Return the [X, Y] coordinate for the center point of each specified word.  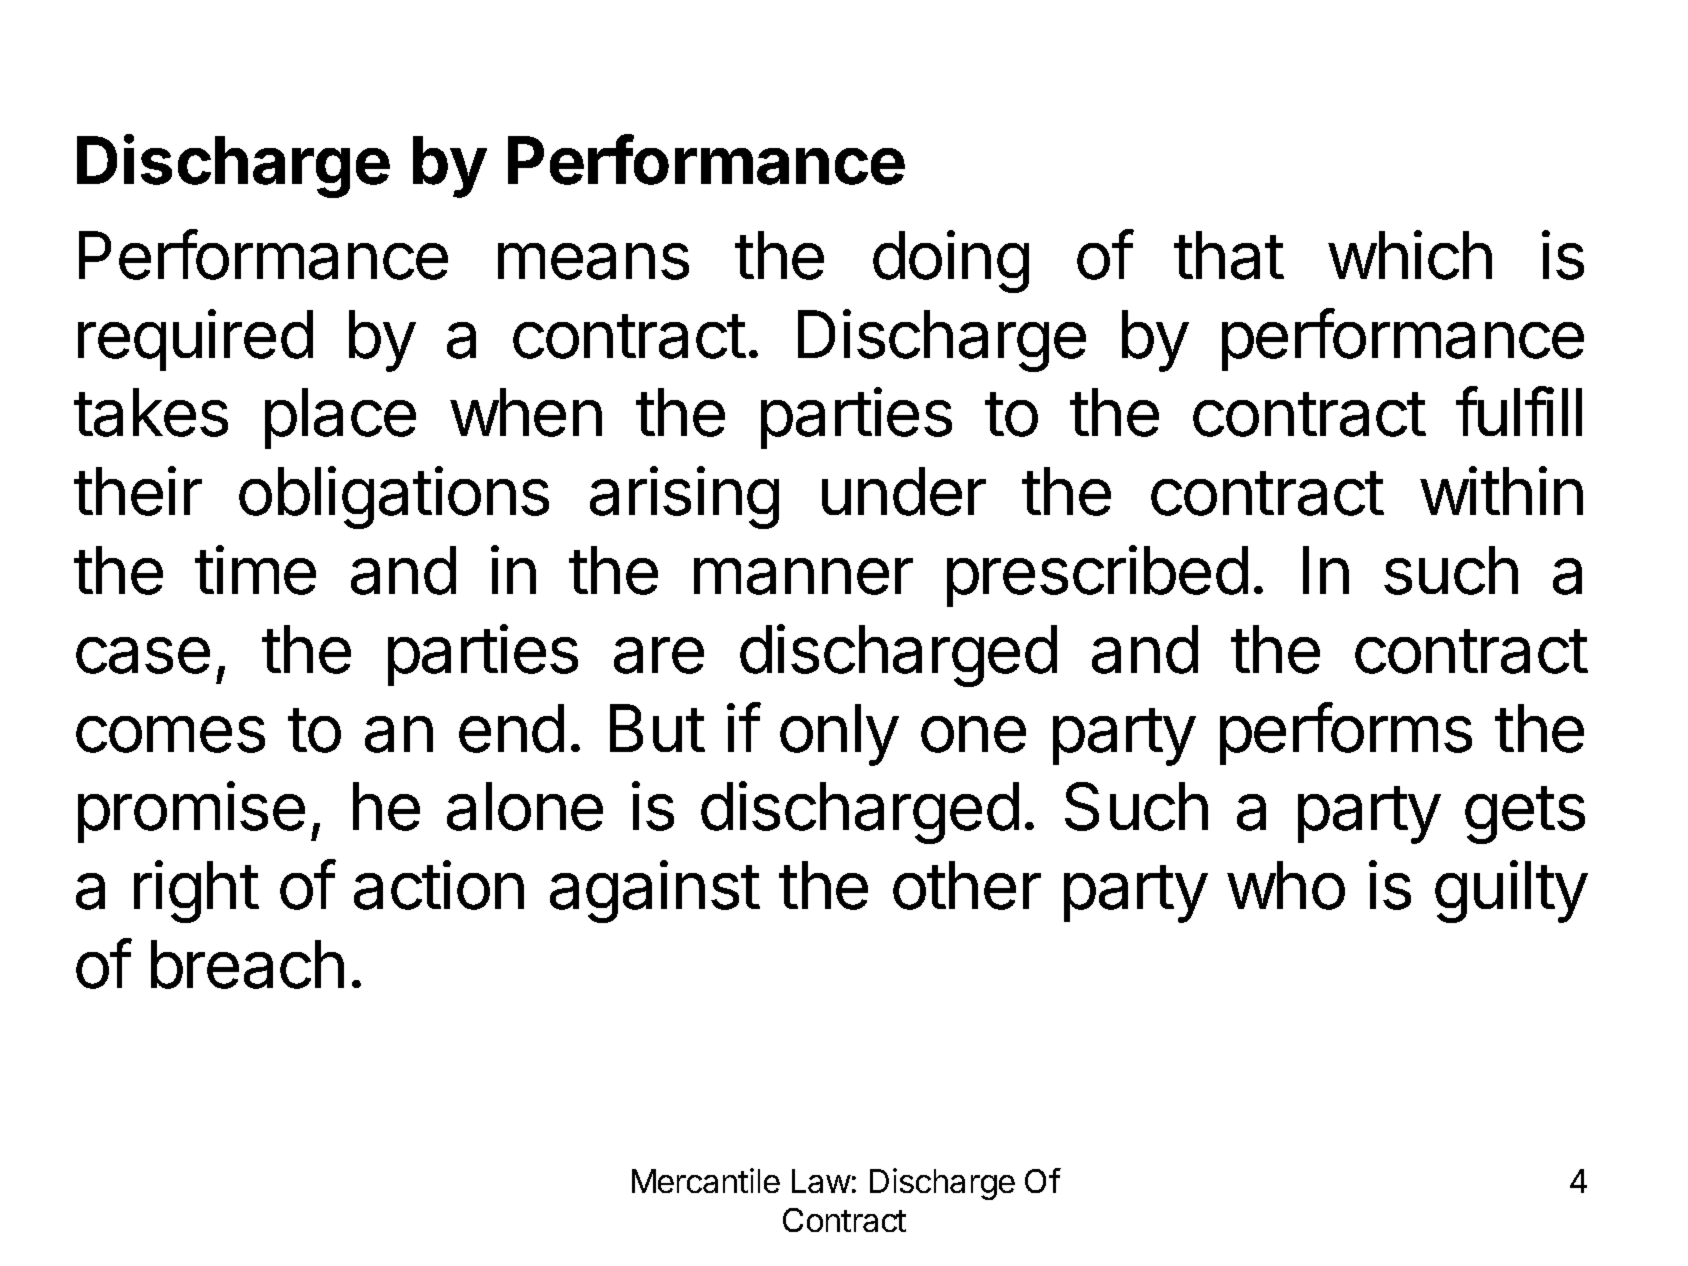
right [196, 891]
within [1501, 490]
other [967, 885]
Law [821, 1181]
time [255, 570]
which [1410, 255]
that [1229, 255]
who [1286, 885]
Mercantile [706, 1180]
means [593, 261]
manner [803, 576]
